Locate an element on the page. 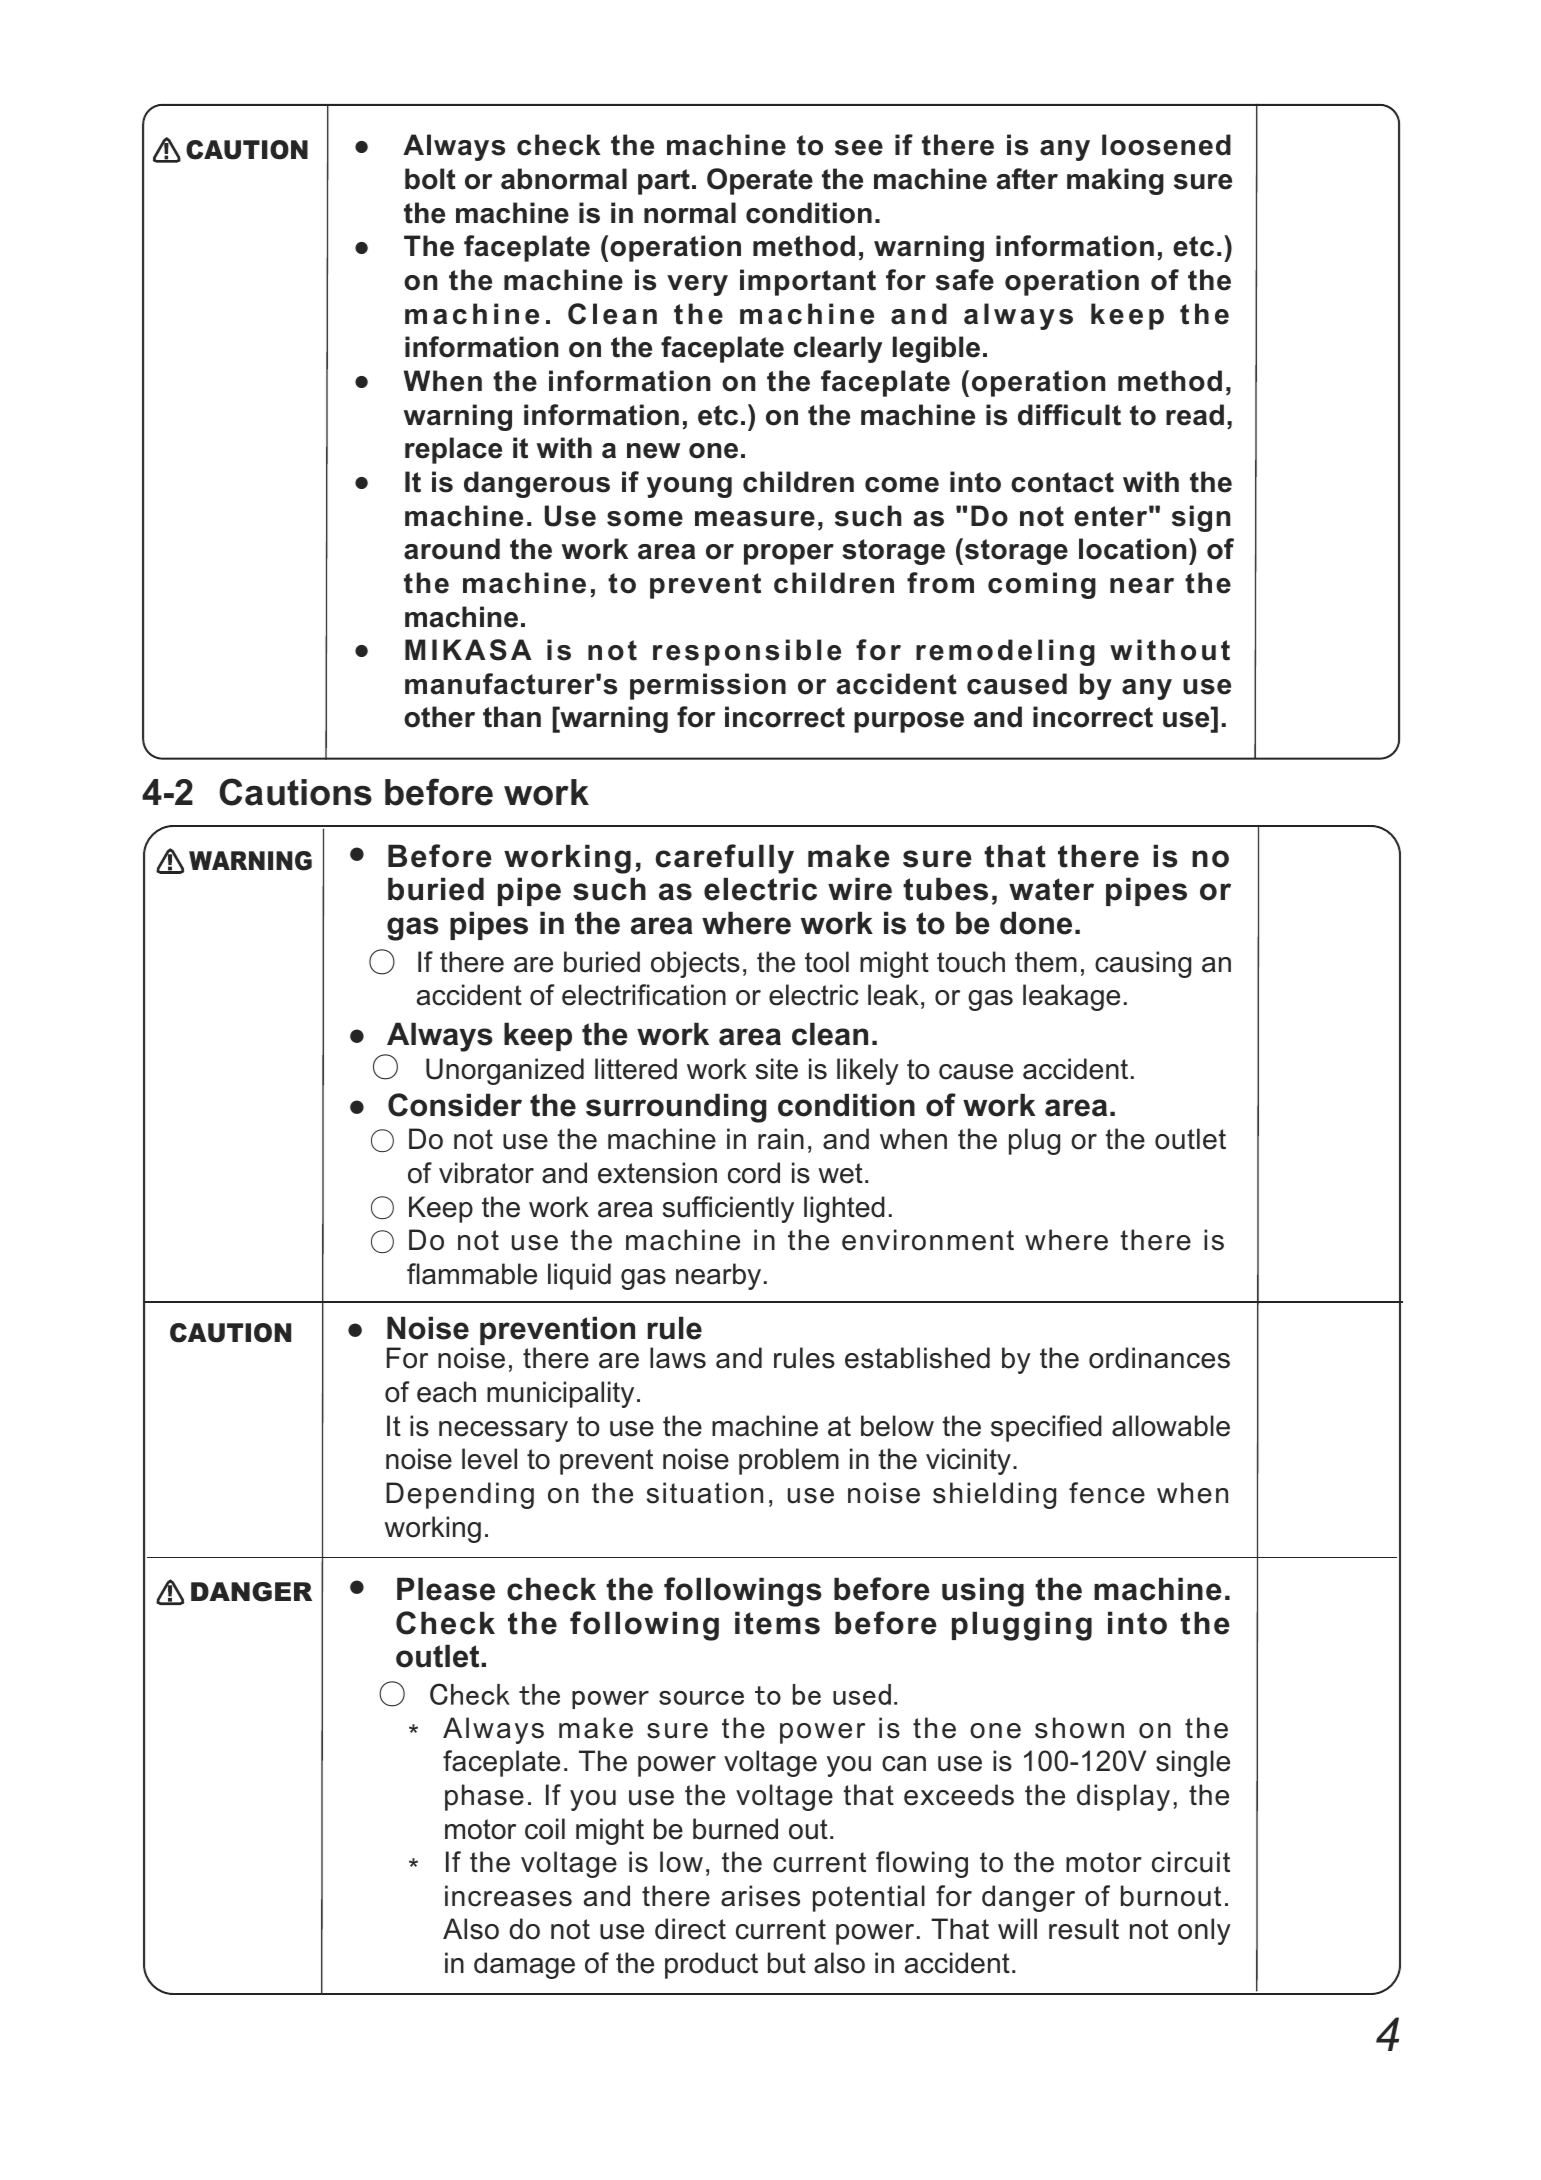  potential is located at coordinates (869, 1898).
